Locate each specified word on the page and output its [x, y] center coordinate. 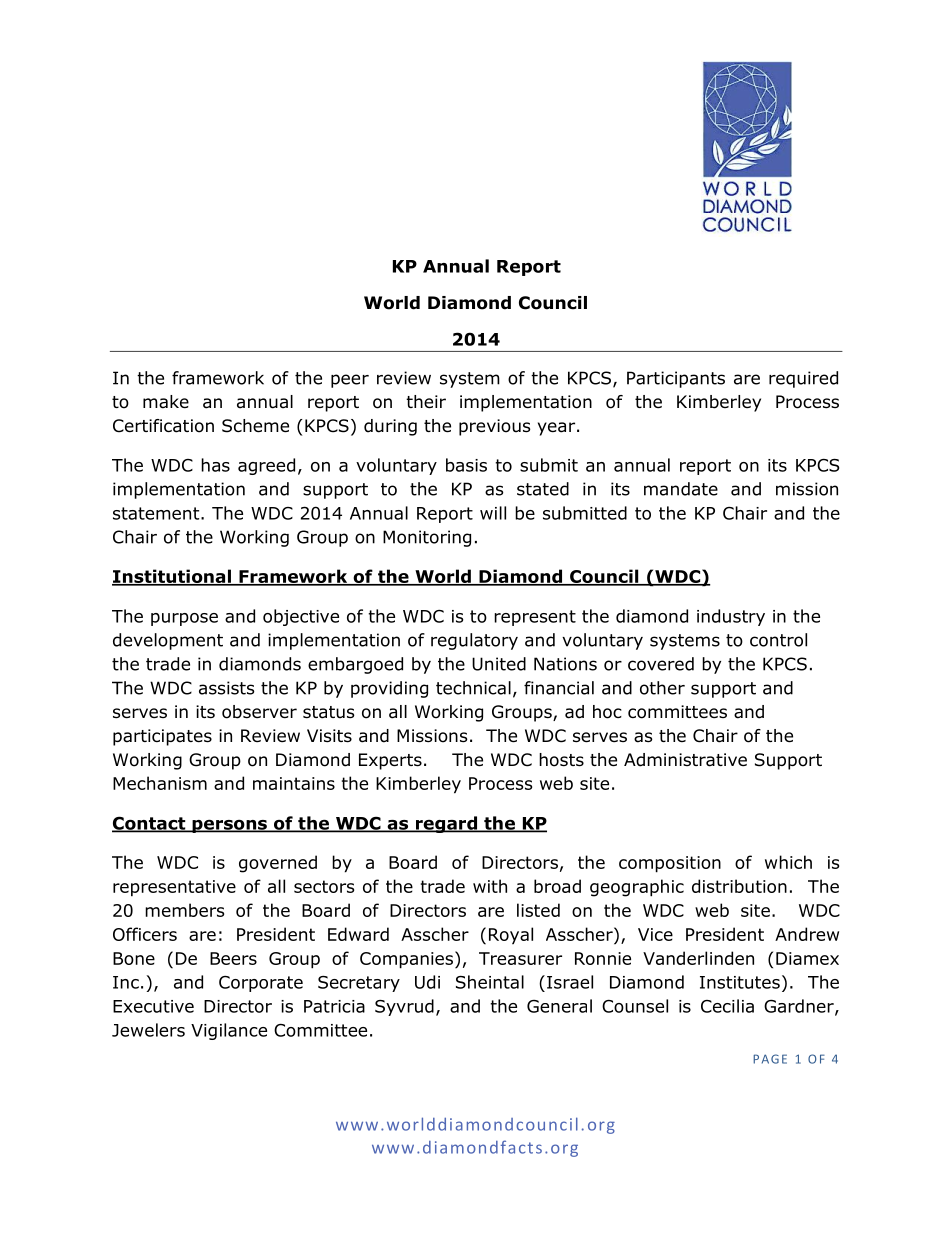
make [166, 402]
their [426, 402]
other [662, 688]
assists [227, 688]
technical [473, 688]
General [559, 1006]
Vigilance [229, 1031]
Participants [676, 379]
